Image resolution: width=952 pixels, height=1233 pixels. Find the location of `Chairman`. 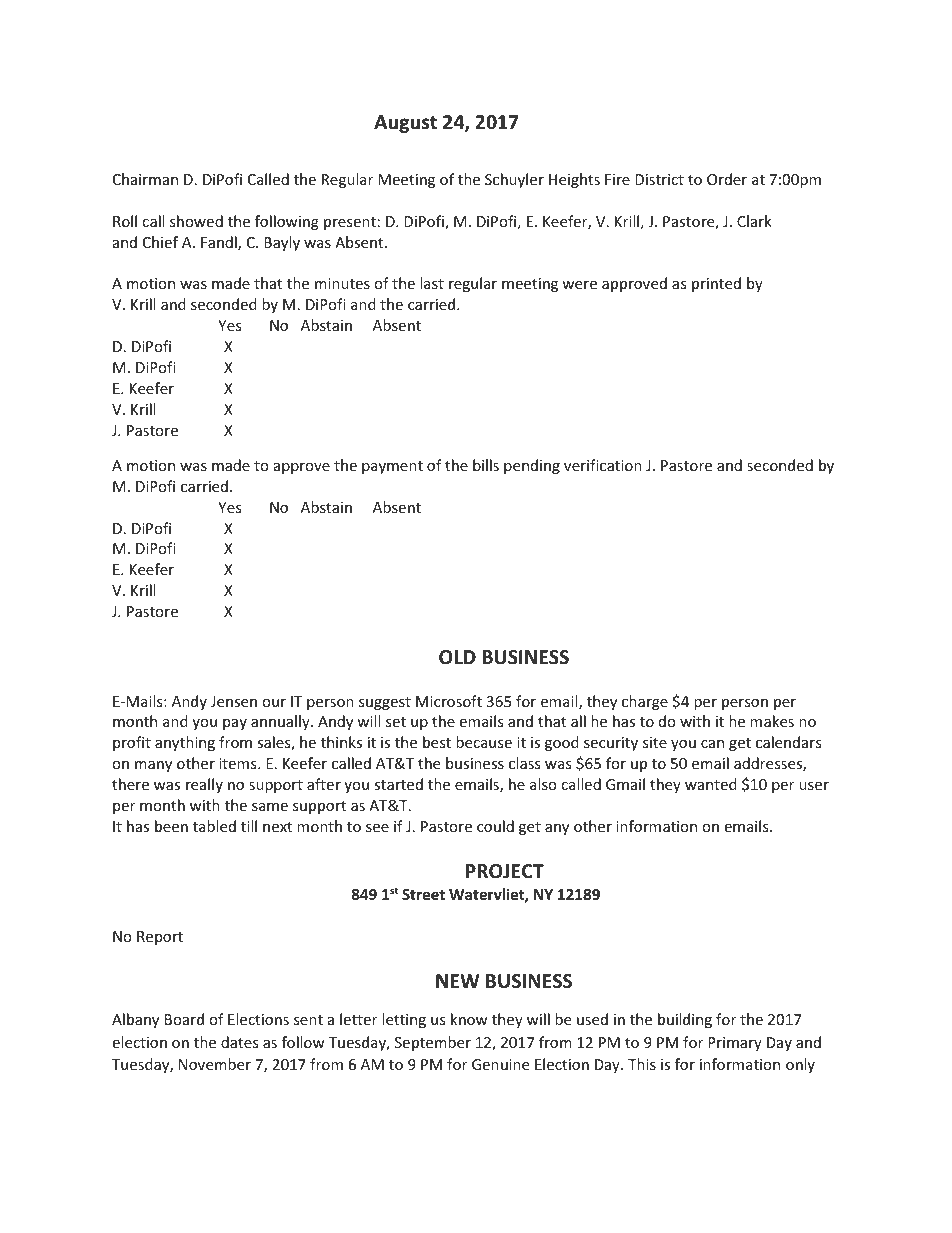

Chairman is located at coordinates (145, 179).
